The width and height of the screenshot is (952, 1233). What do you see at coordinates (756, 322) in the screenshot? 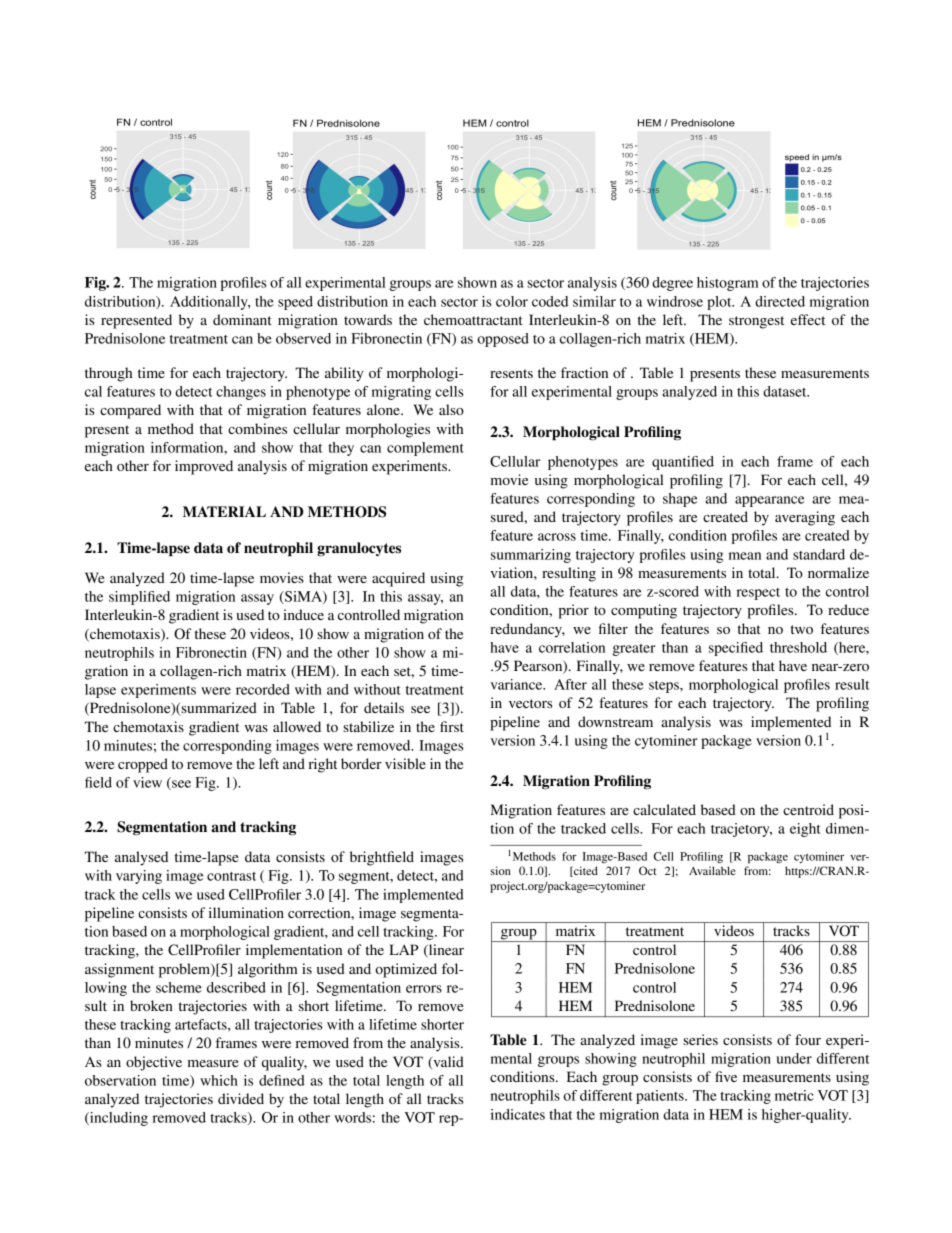
I see `strongest` at bounding box center [756, 322].
